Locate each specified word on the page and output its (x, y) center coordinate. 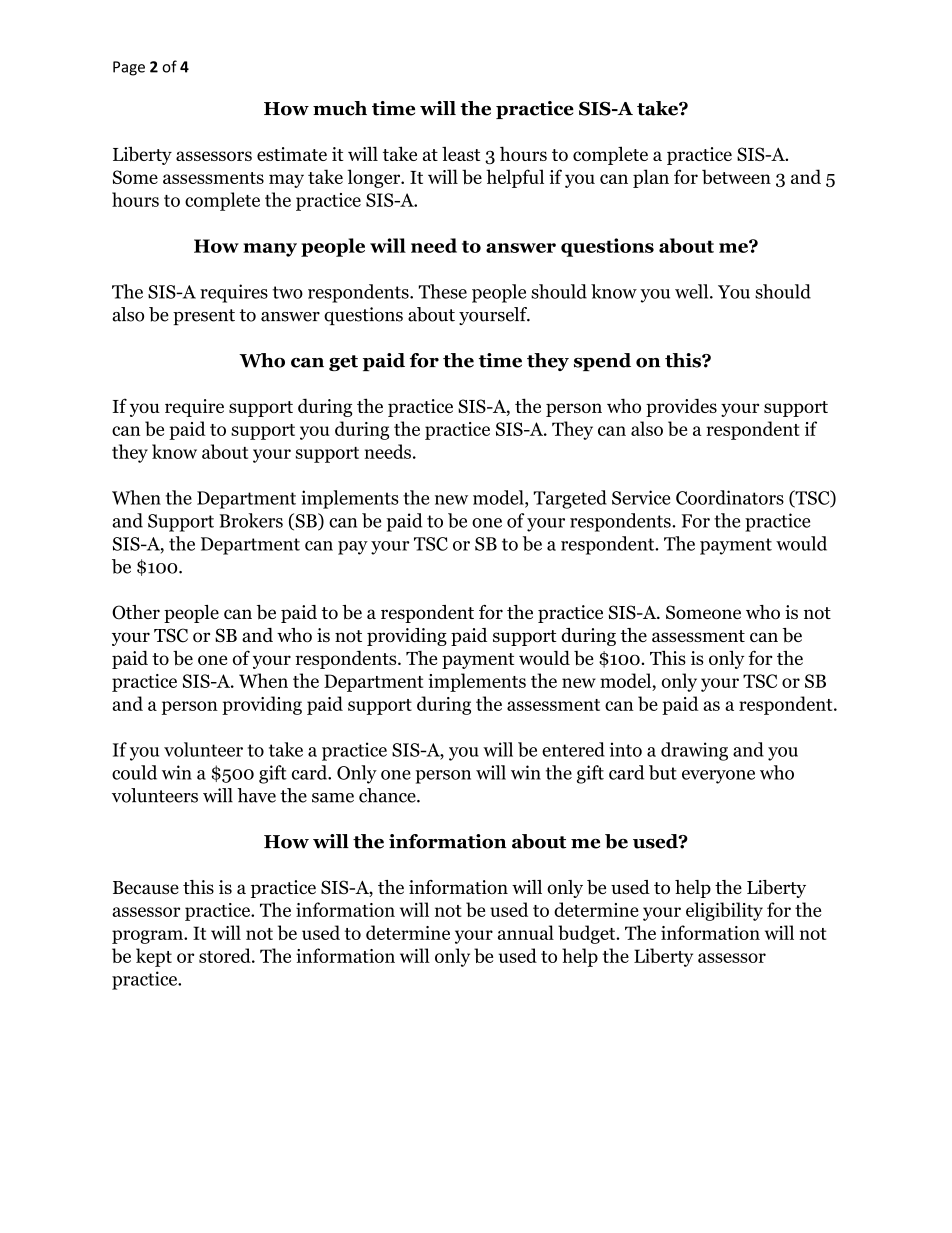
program (148, 937)
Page (129, 68)
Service (641, 497)
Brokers (251, 520)
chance (388, 795)
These (443, 291)
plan (651, 178)
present (204, 317)
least (461, 153)
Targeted (570, 499)
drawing (694, 751)
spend (602, 362)
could (134, 772)
